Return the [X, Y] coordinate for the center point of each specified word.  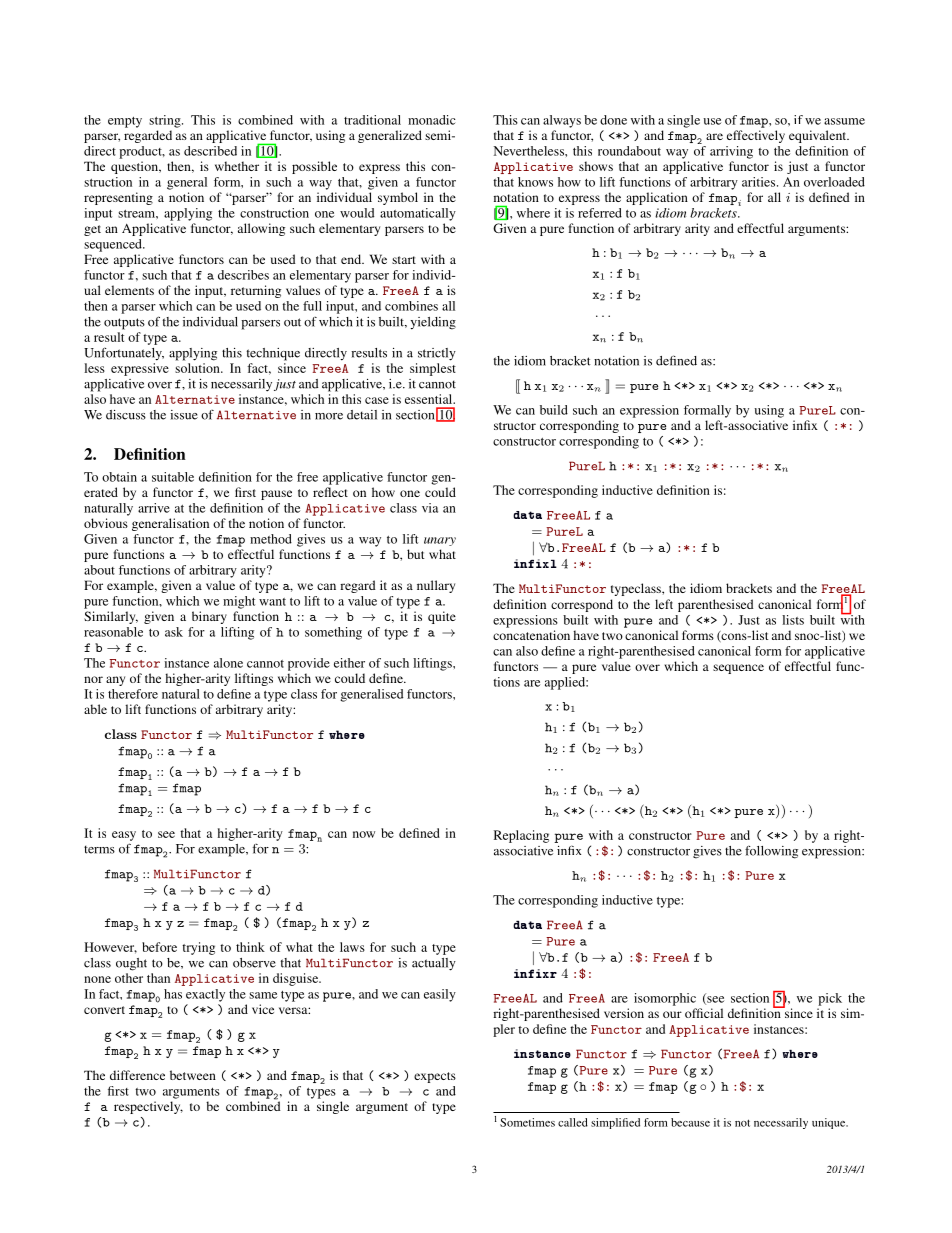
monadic [432, 120]
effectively [756, 136]
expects [435, 1077]
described [210, 151]
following [771, 852]
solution [198, 368]
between [193, 1075]
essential [430, 399]
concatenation [531, 635]
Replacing [521, 836]
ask [174, 632]
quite [442, 617]
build [554, 410]
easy [124, 836]
